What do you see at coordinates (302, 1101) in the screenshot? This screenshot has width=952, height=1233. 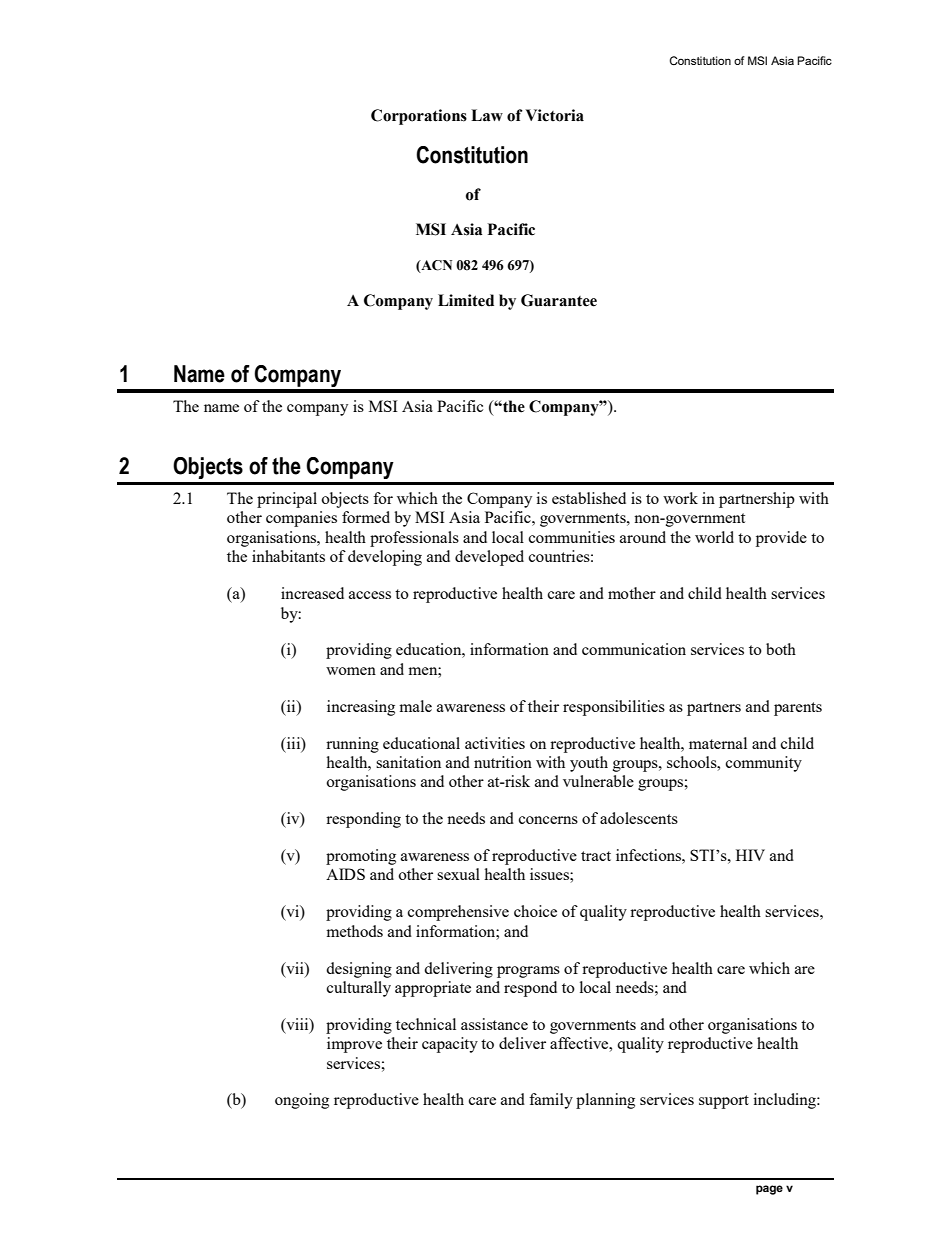 I see `ongoing` at bounding box center [302, 1101].
